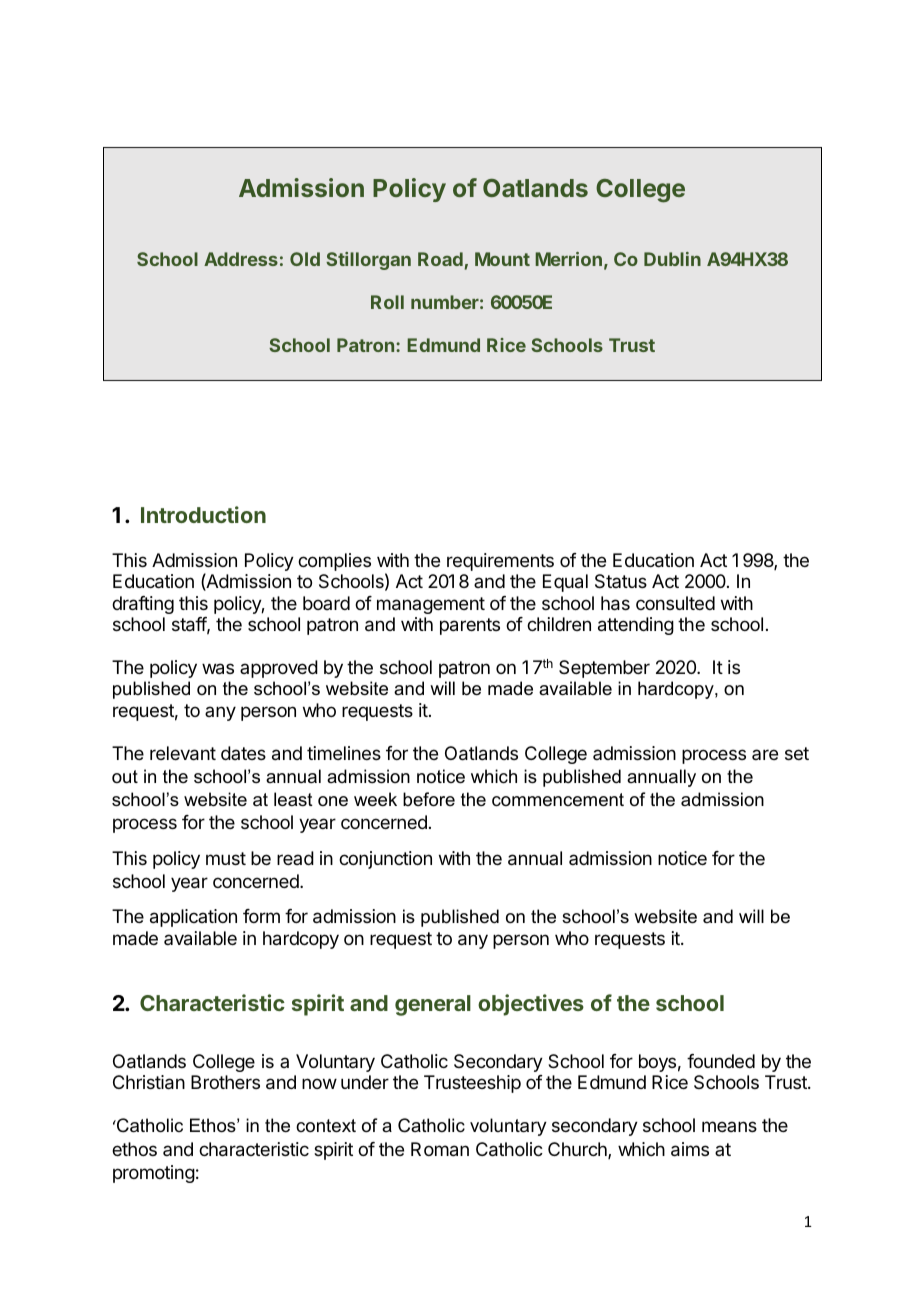  What do you see at coordinates (226, 858) in the screenshot?
I see `must` at bounding box center [226, 858].
